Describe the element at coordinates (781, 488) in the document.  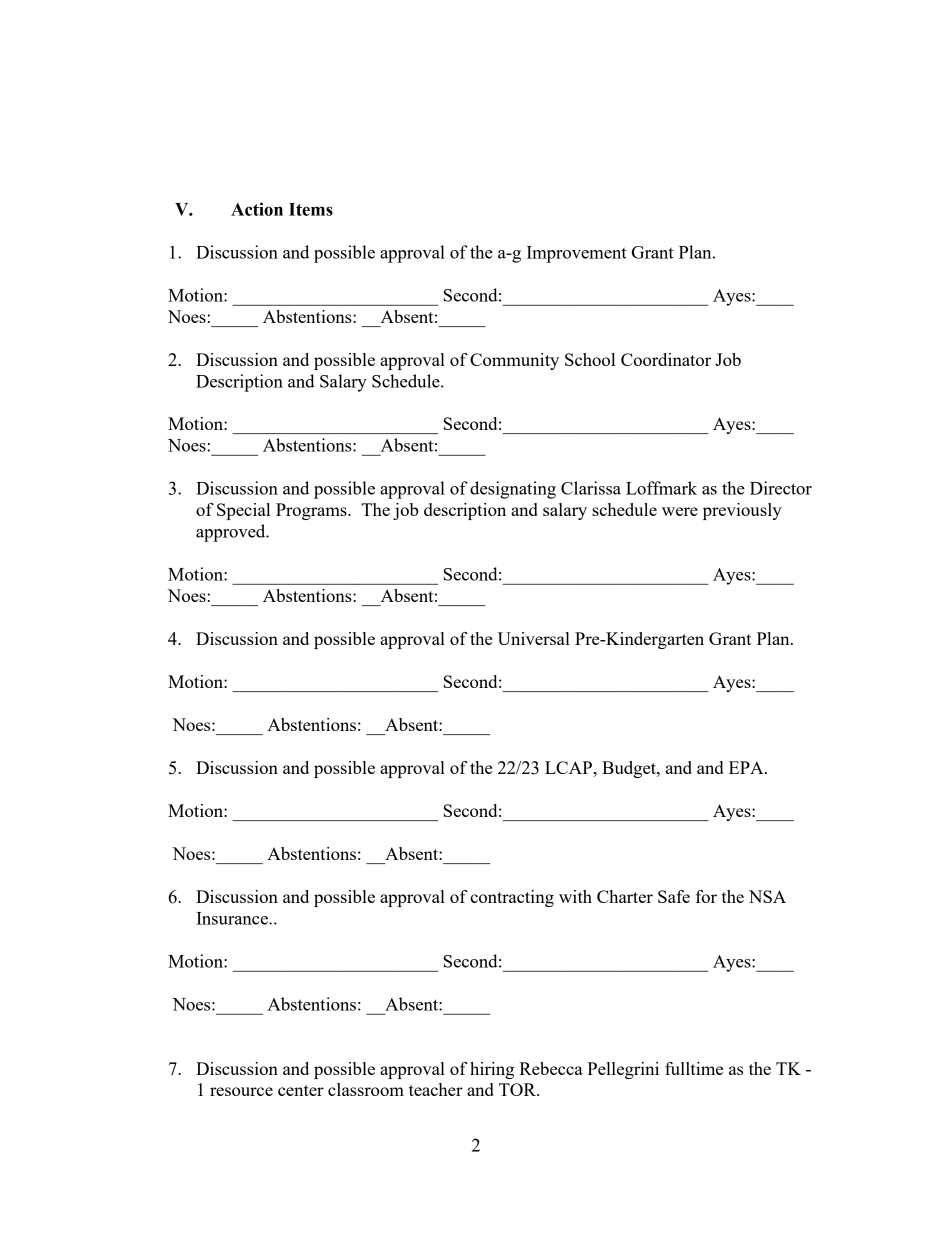
I see `Director` at that location.
